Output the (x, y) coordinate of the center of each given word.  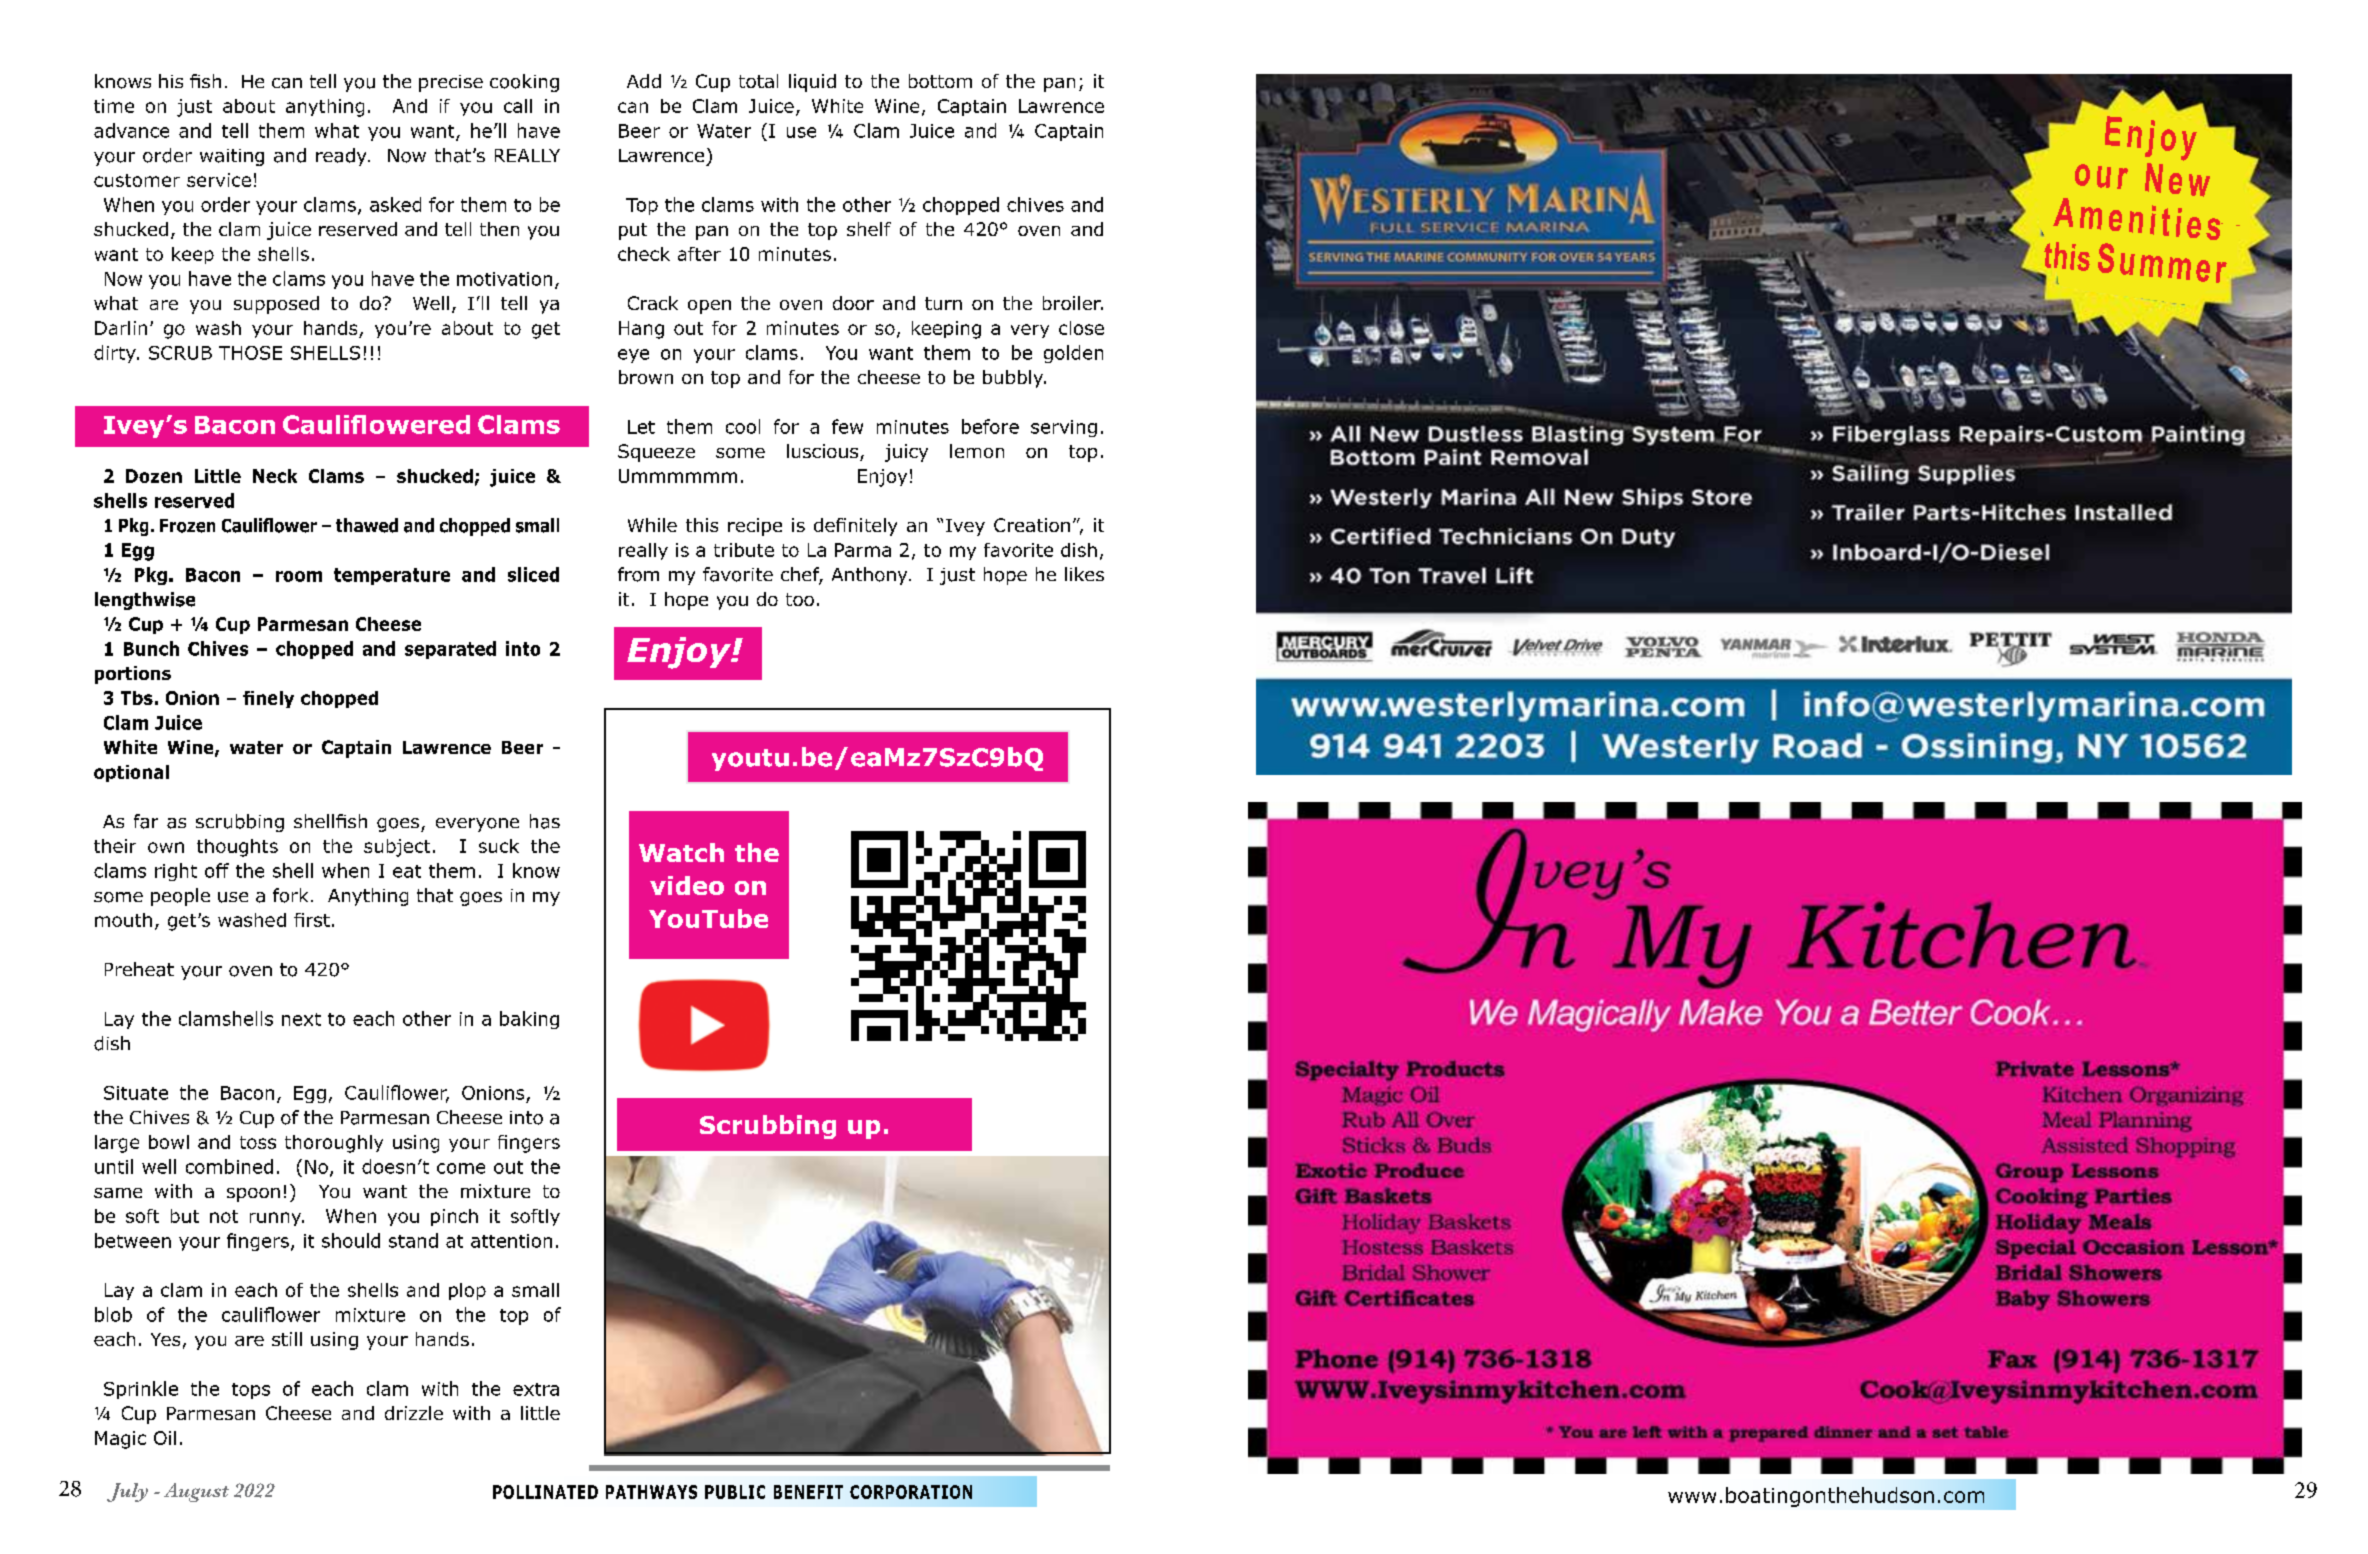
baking (529, 1020)
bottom (940, 81)
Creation (1032, 525)
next (301, 1019)
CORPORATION (911, 1492)
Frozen (187, 526)
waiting (232, 157)
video (687, 885)
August (196, 1492)
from (638, 574)
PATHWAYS (651, 1492)
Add (644, 81)
